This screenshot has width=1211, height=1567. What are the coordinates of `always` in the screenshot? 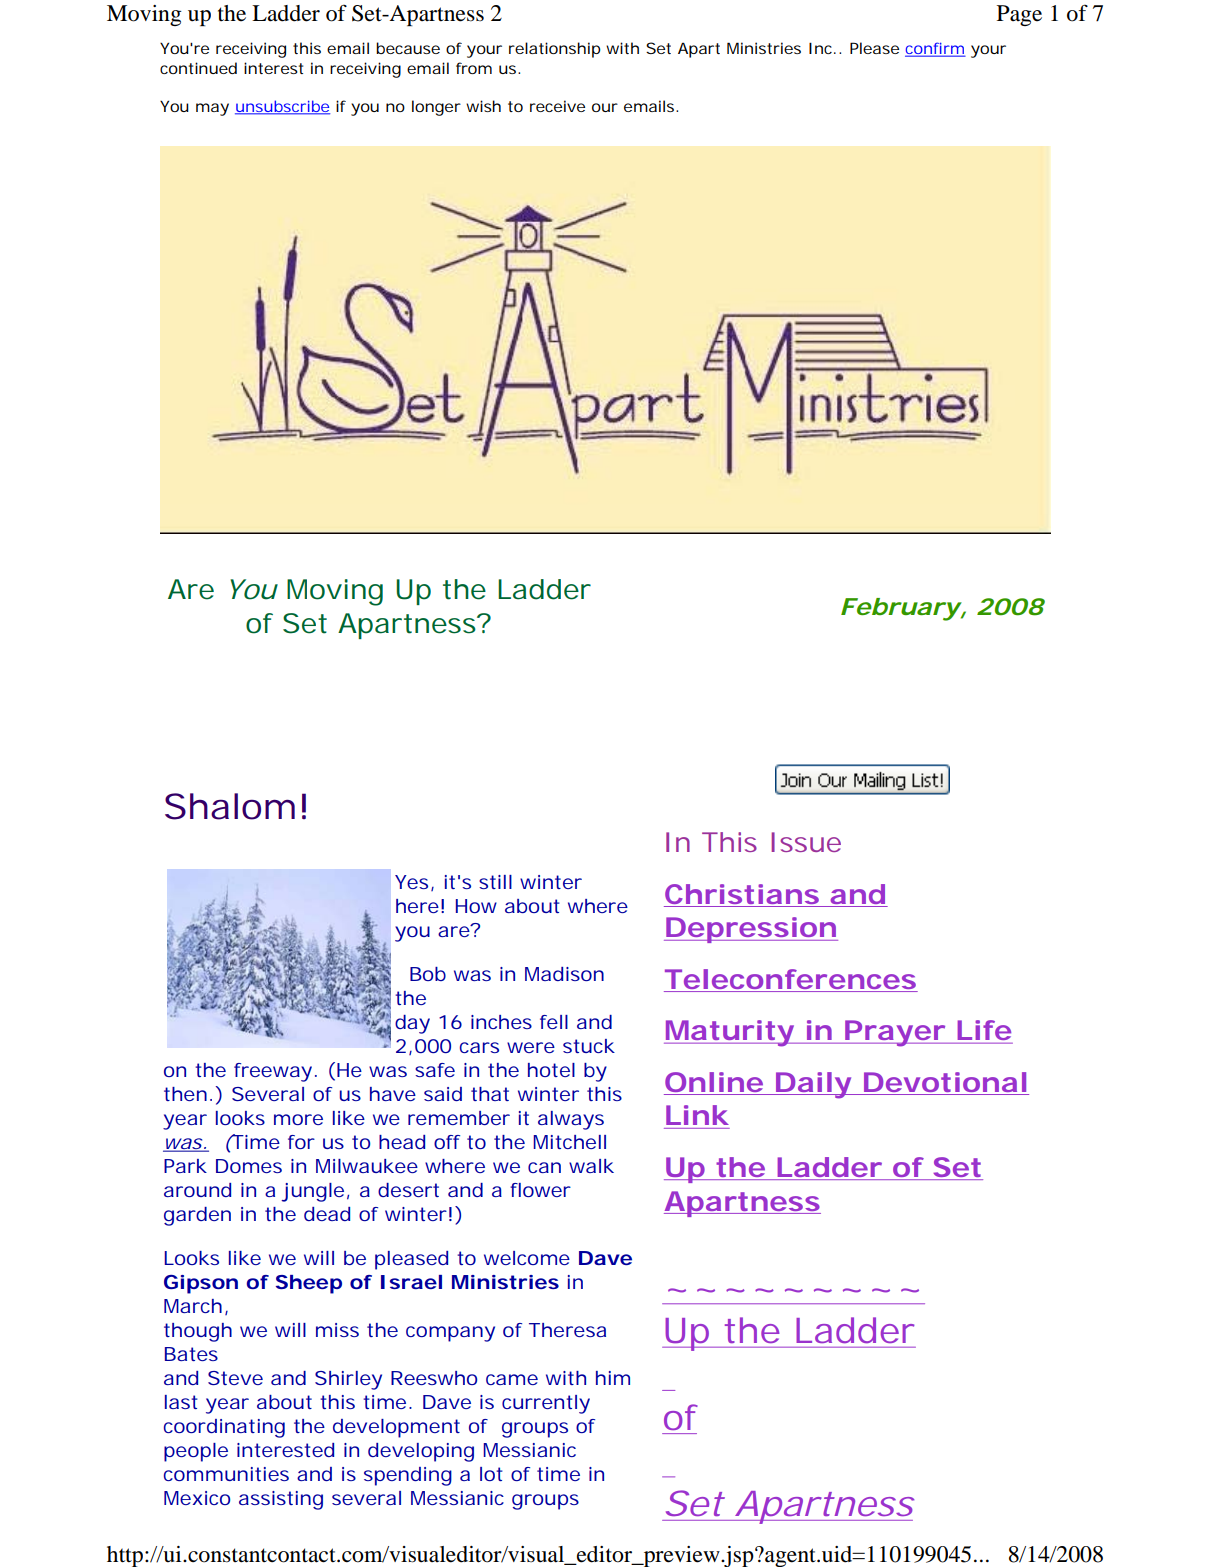 It's located at (571, 1120).
